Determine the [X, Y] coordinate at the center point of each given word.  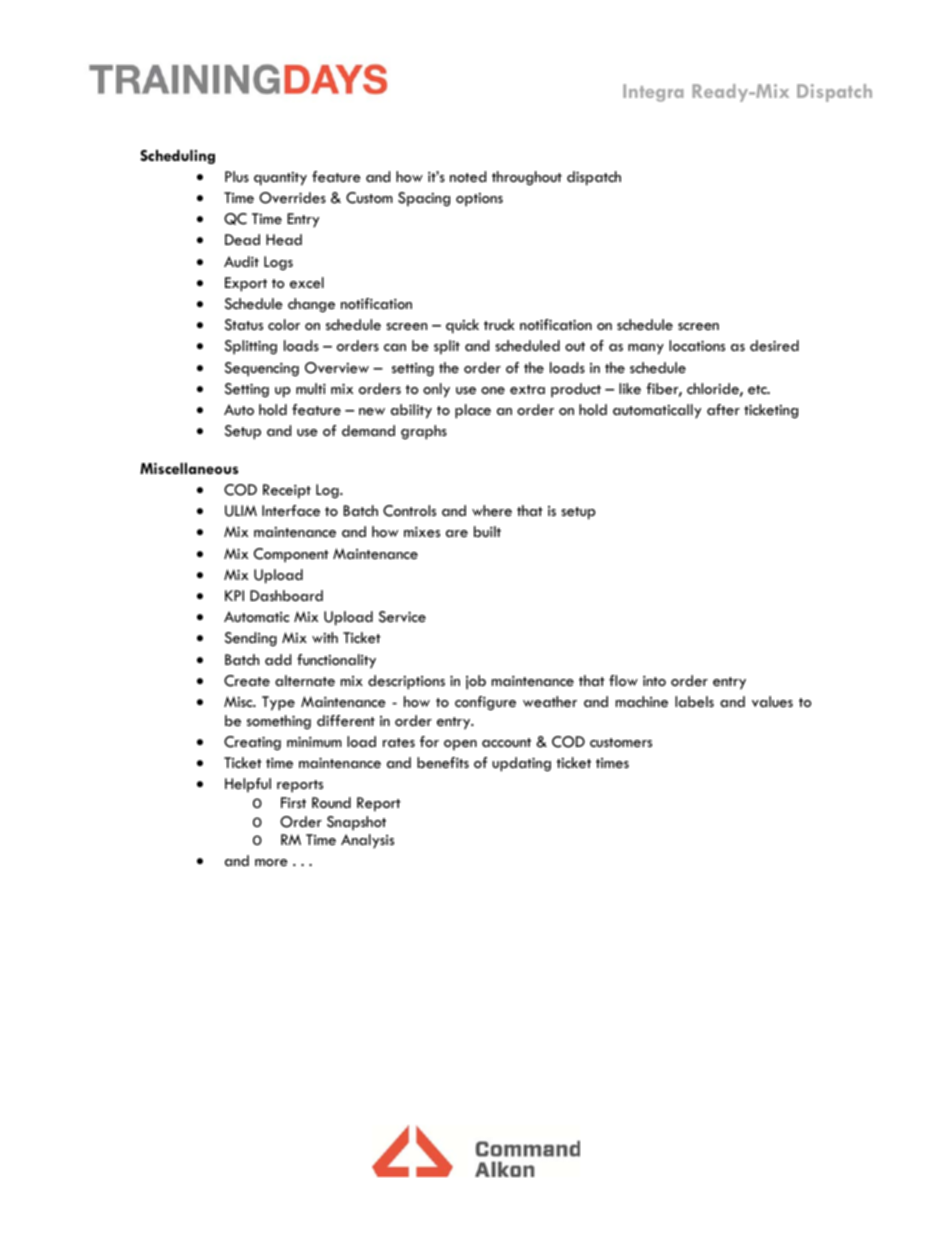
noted [468, 176]
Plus [237, 176]
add [278, 659]
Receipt [287, 491]
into [654, 680]
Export [246, 284]
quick [462, 326]
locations [697, 345]
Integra [653, 93]
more [271, 862]
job [476, 682]
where [492, 510]
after [723, 409]
